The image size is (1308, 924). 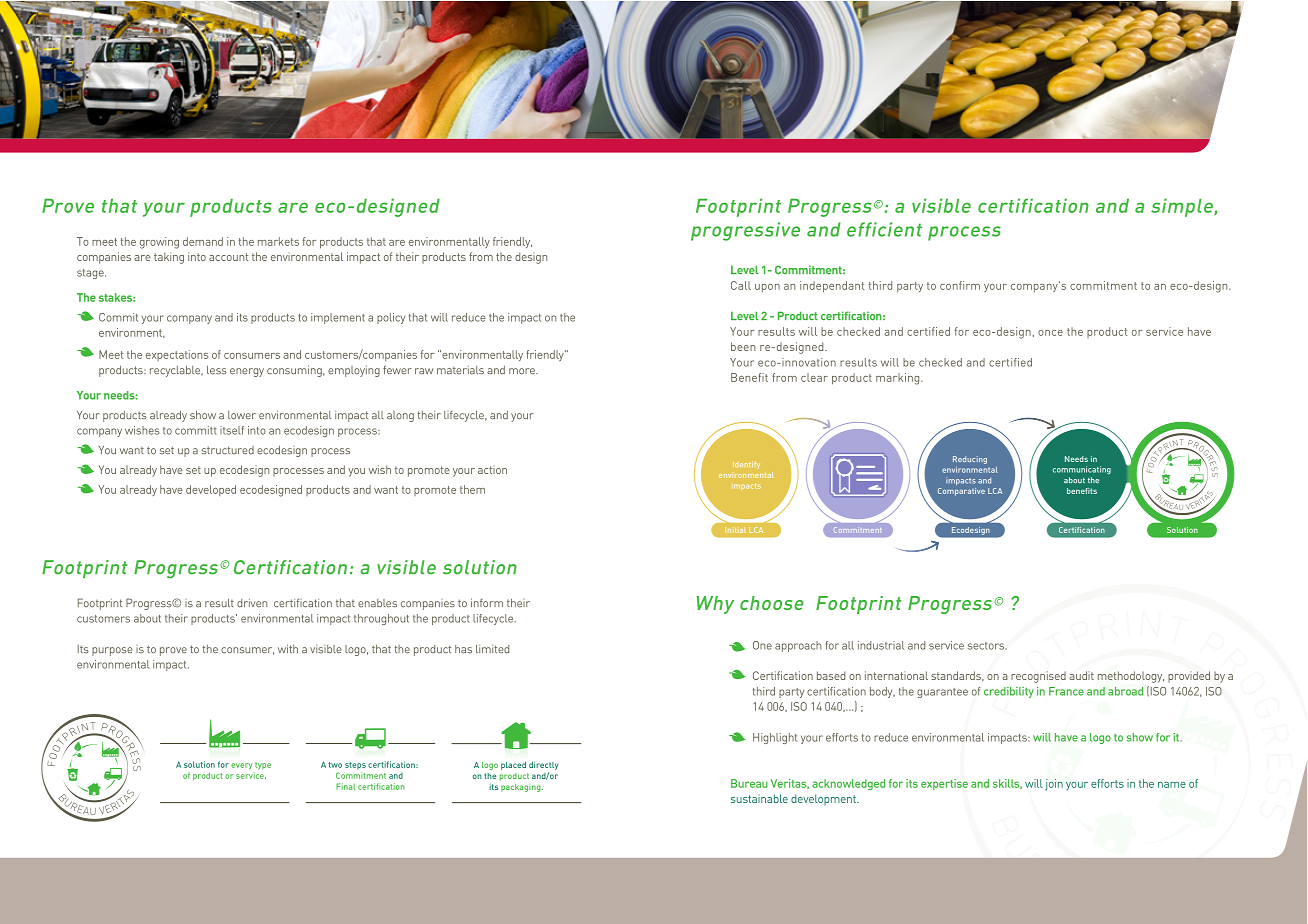 What do you see at coordinates (252, 603) in the screenshot?
I see `driven` at bounding box center [252, 603].
